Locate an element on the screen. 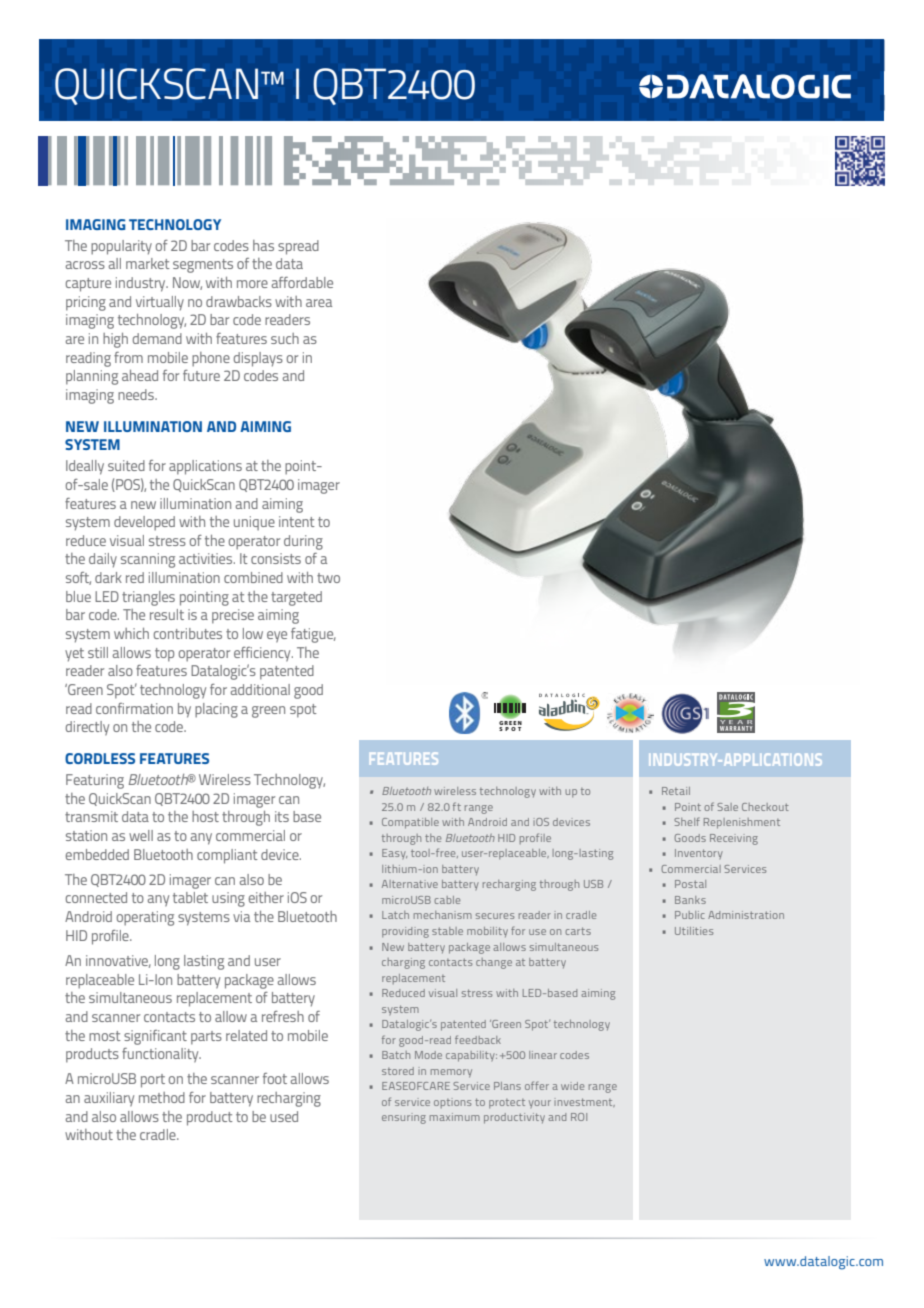  method is located at coordinates (162, 1097).
